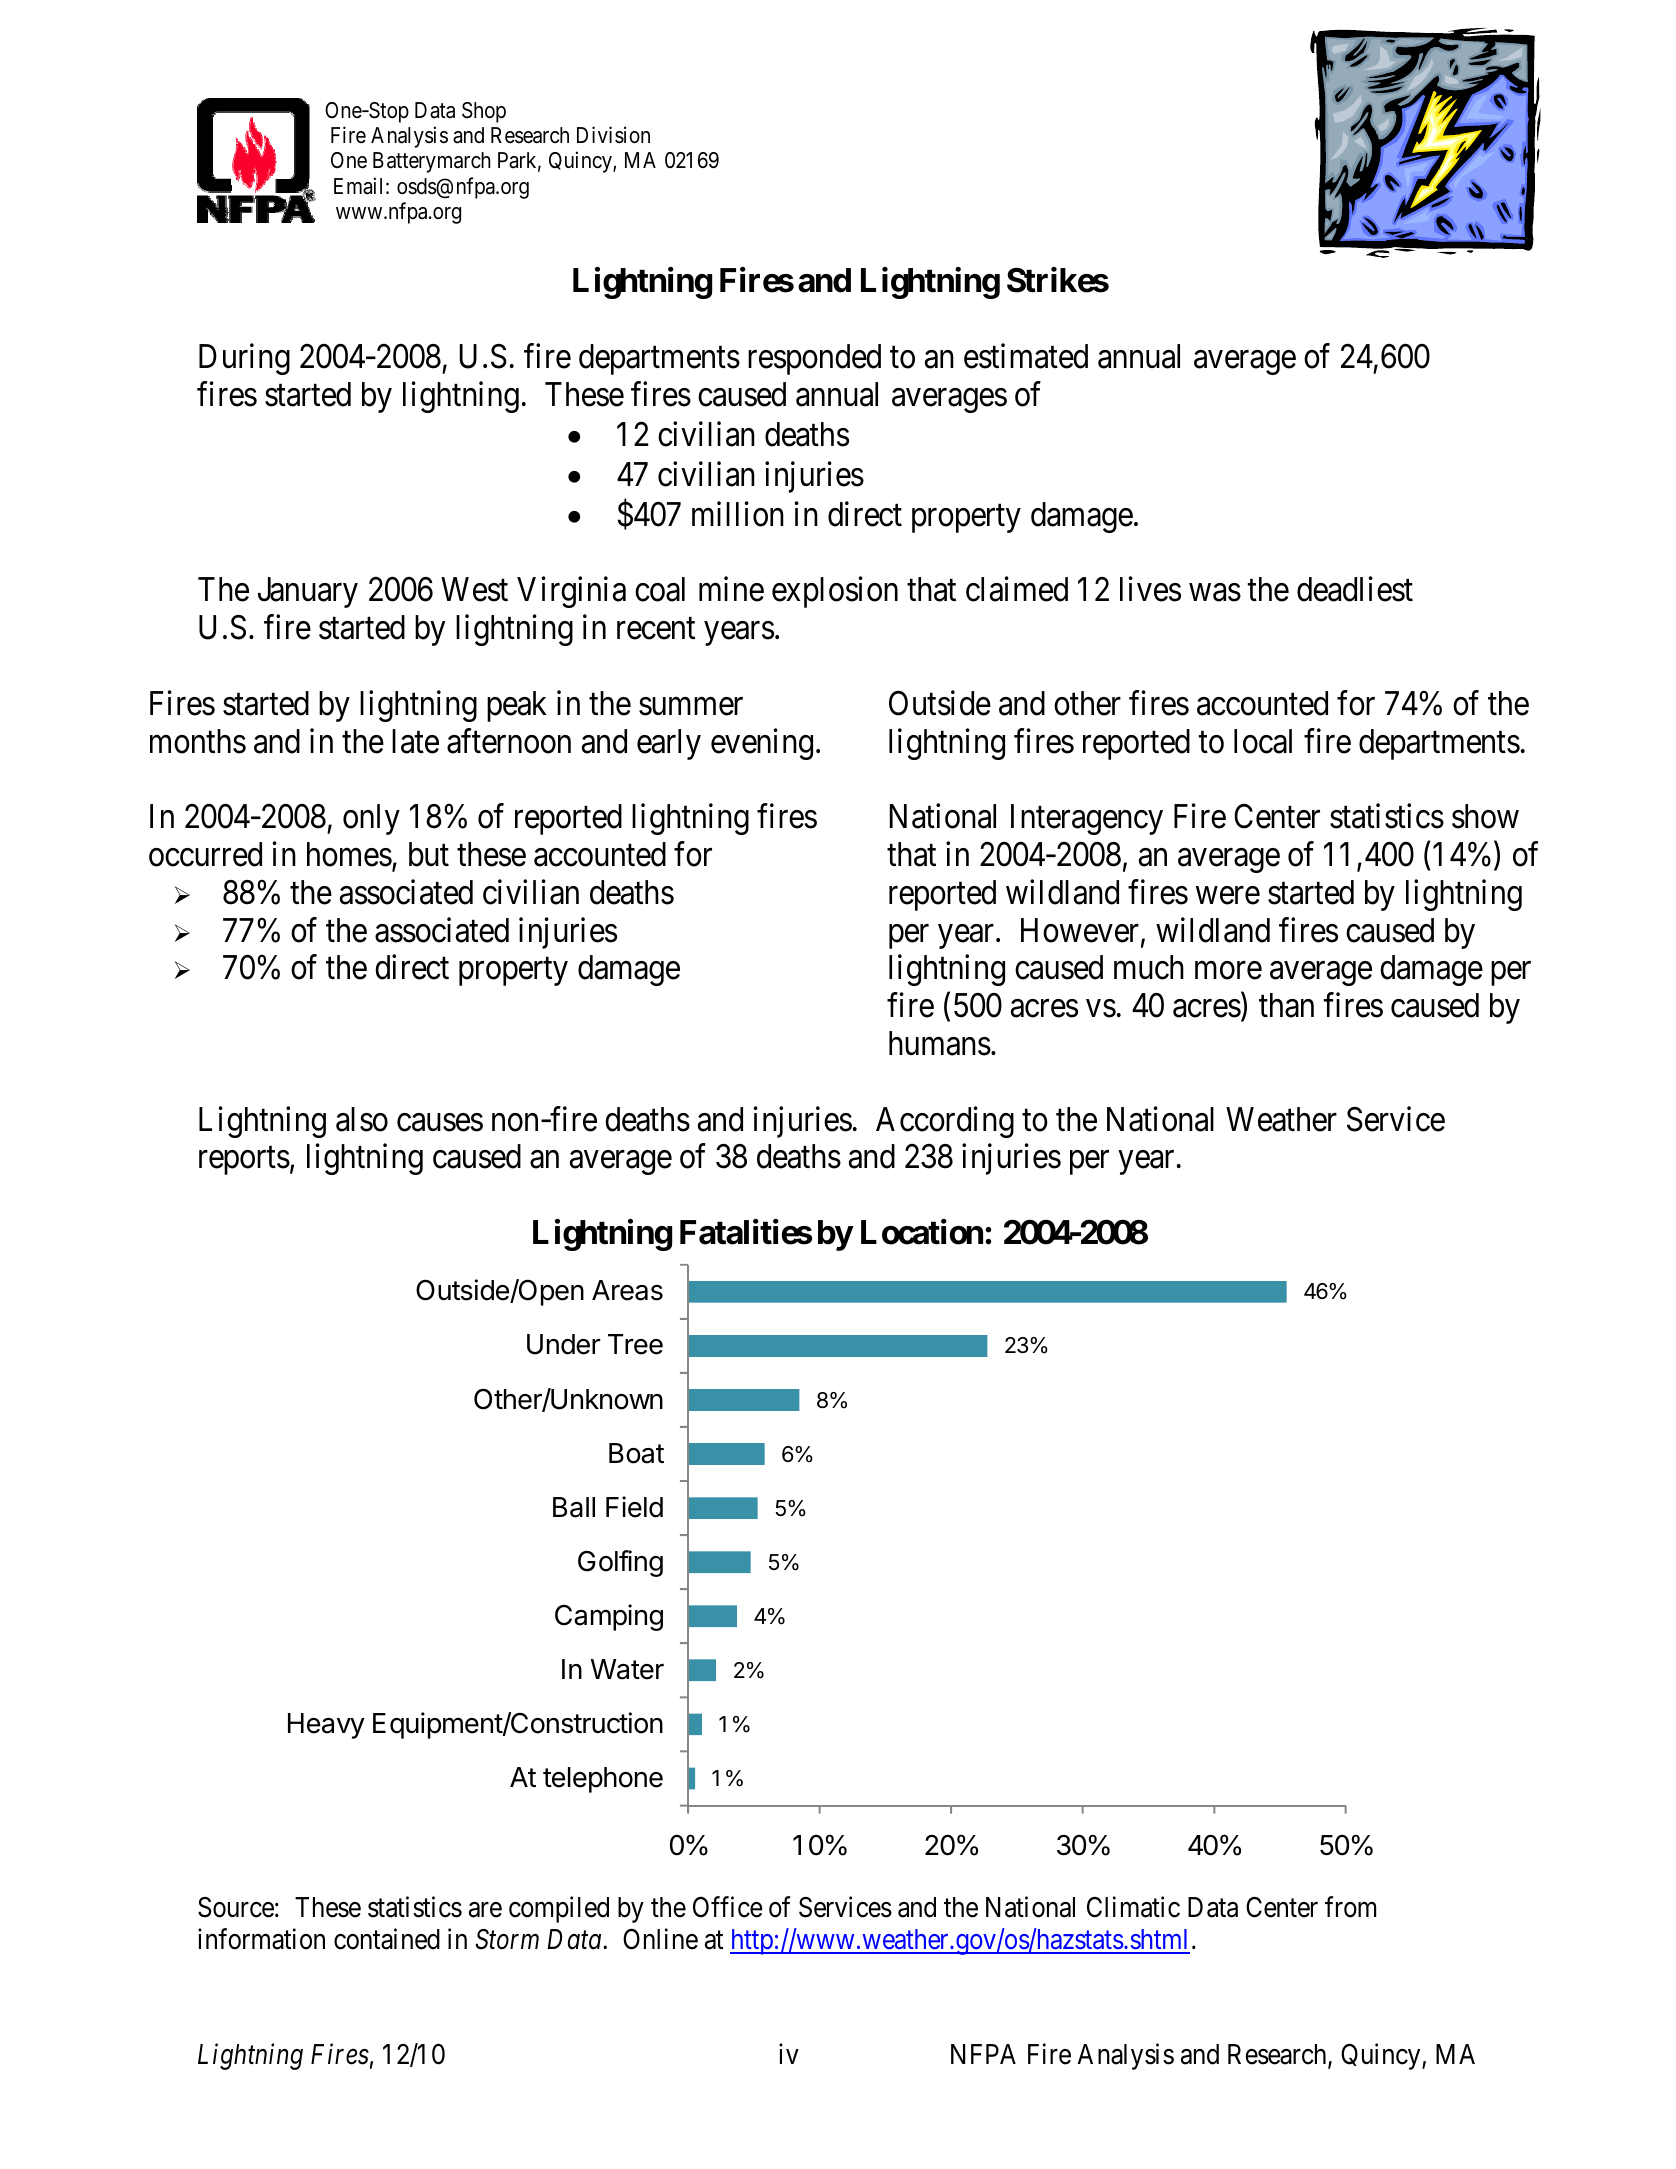 This screenshot has width=1676, height=2169. What do you see at coordinates (728, 1907) in the screenshot?
I see `Office` at bounding box center [728, 1907].
